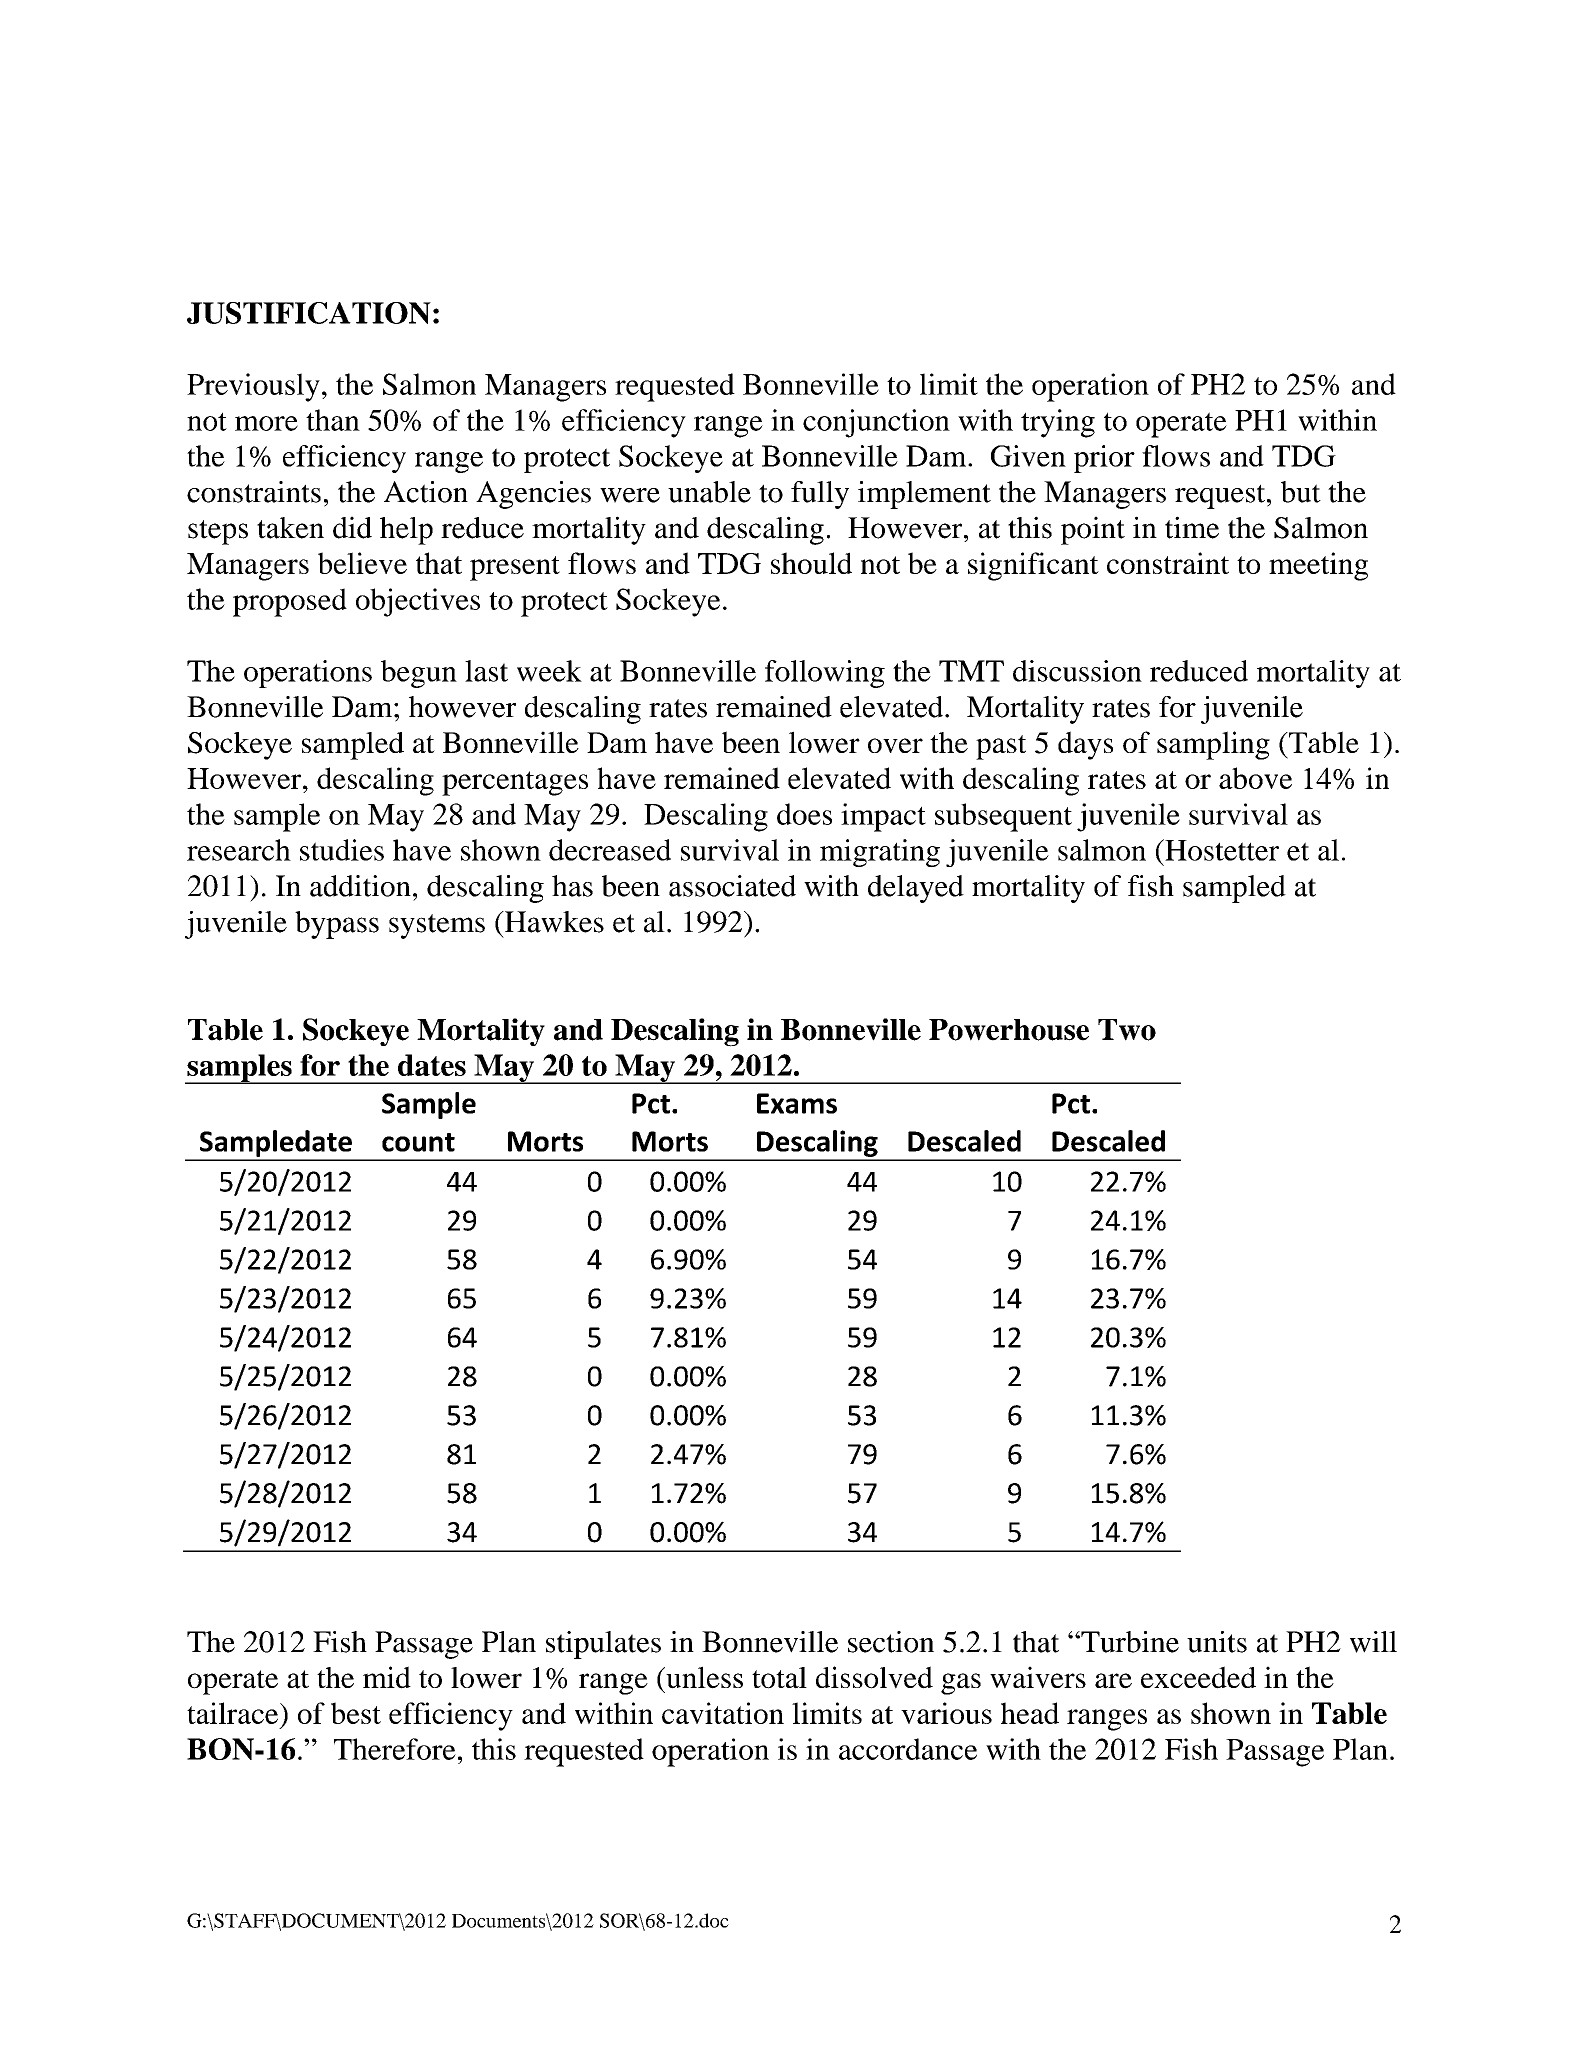 This page has height=2056, width=1589. I want to click on Two, so click(1127, 1030).
